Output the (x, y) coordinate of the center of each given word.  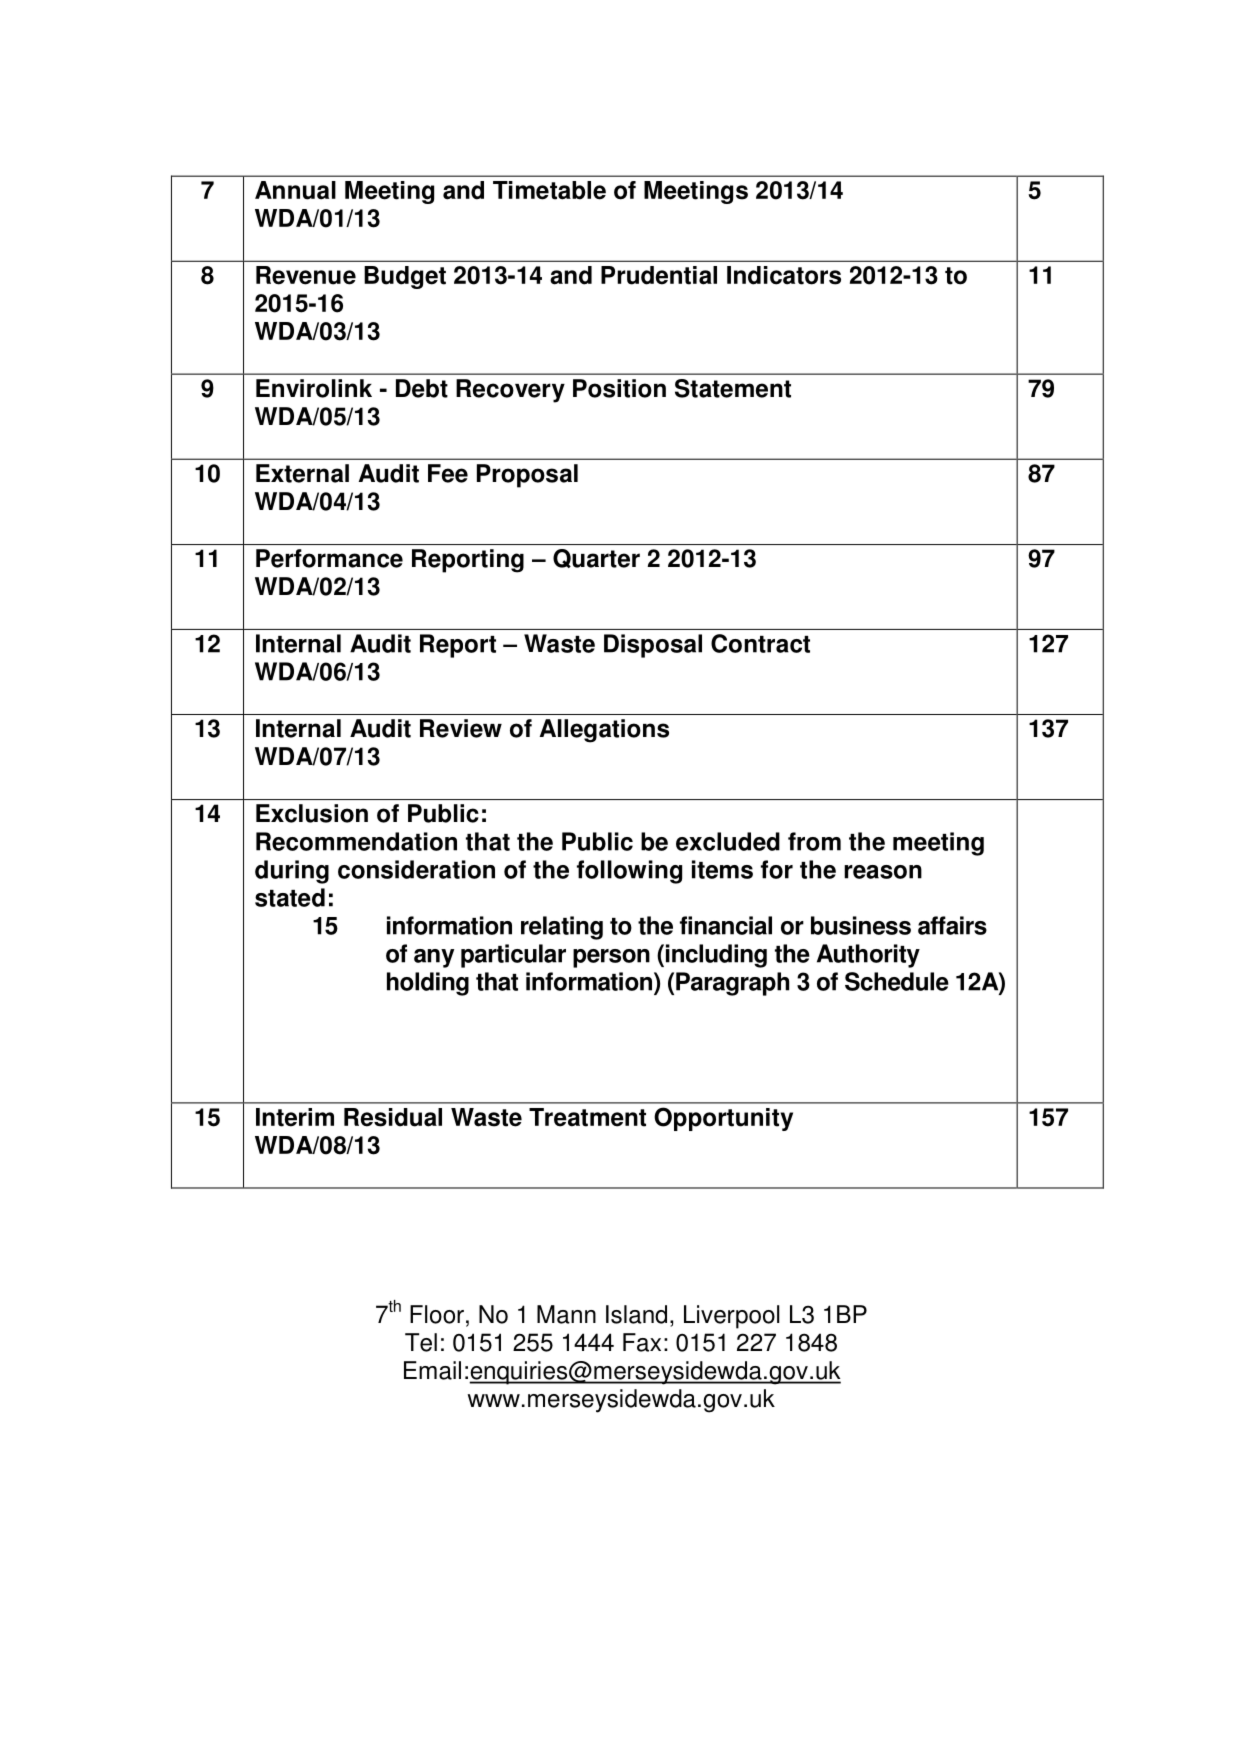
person (611, 958)
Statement (733, 388)
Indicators (784, 275)
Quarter (596, 558)
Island (636, 1314)
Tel (421, 1342)
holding (428, 984)
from (814, 841)
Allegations (604, 731)
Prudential (659, 275)
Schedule (897, 981)
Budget (405, 277)
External (302, 473)
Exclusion (312, 813)
